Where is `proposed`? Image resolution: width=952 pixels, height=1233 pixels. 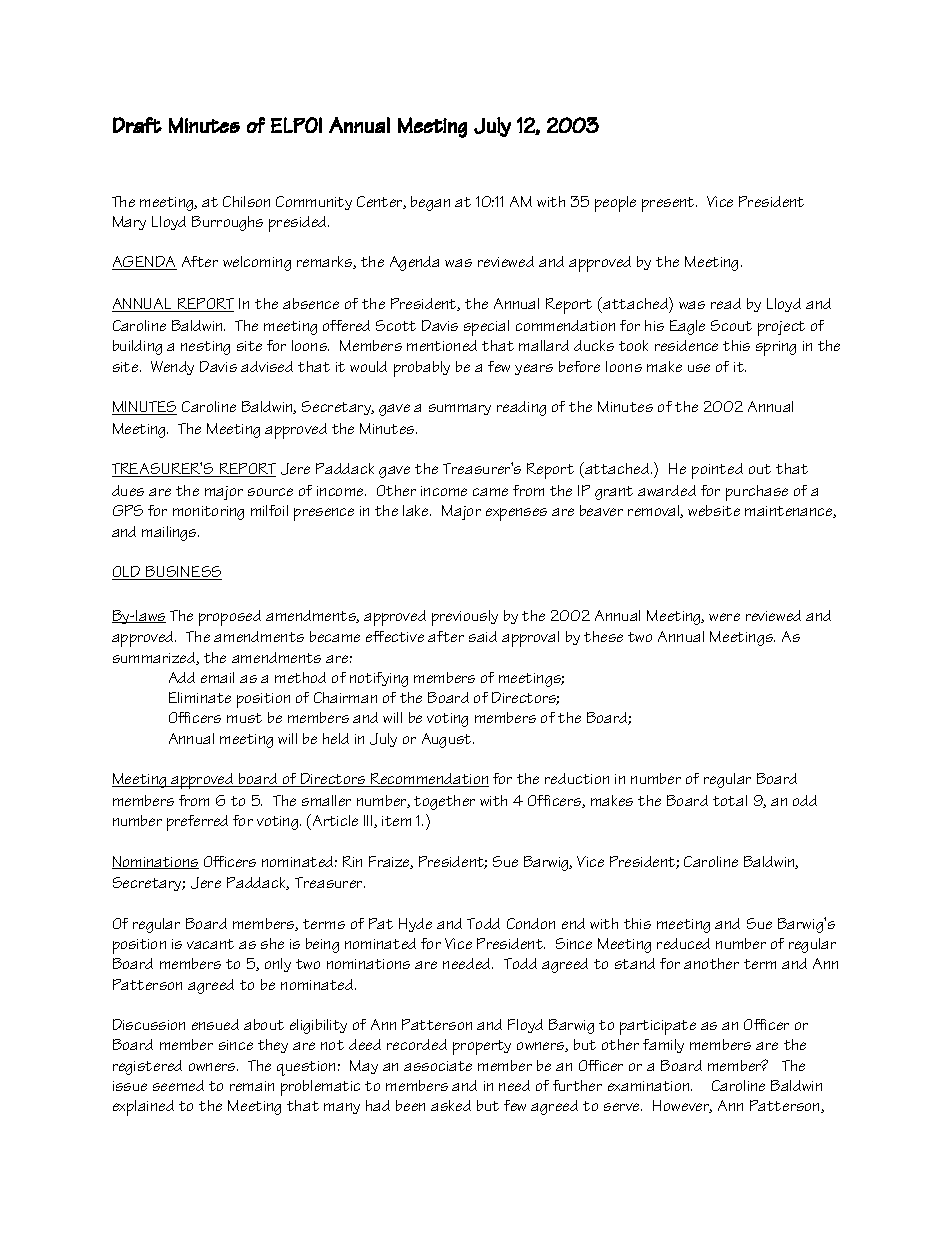 proposed is located at coordinates (230, 618).
